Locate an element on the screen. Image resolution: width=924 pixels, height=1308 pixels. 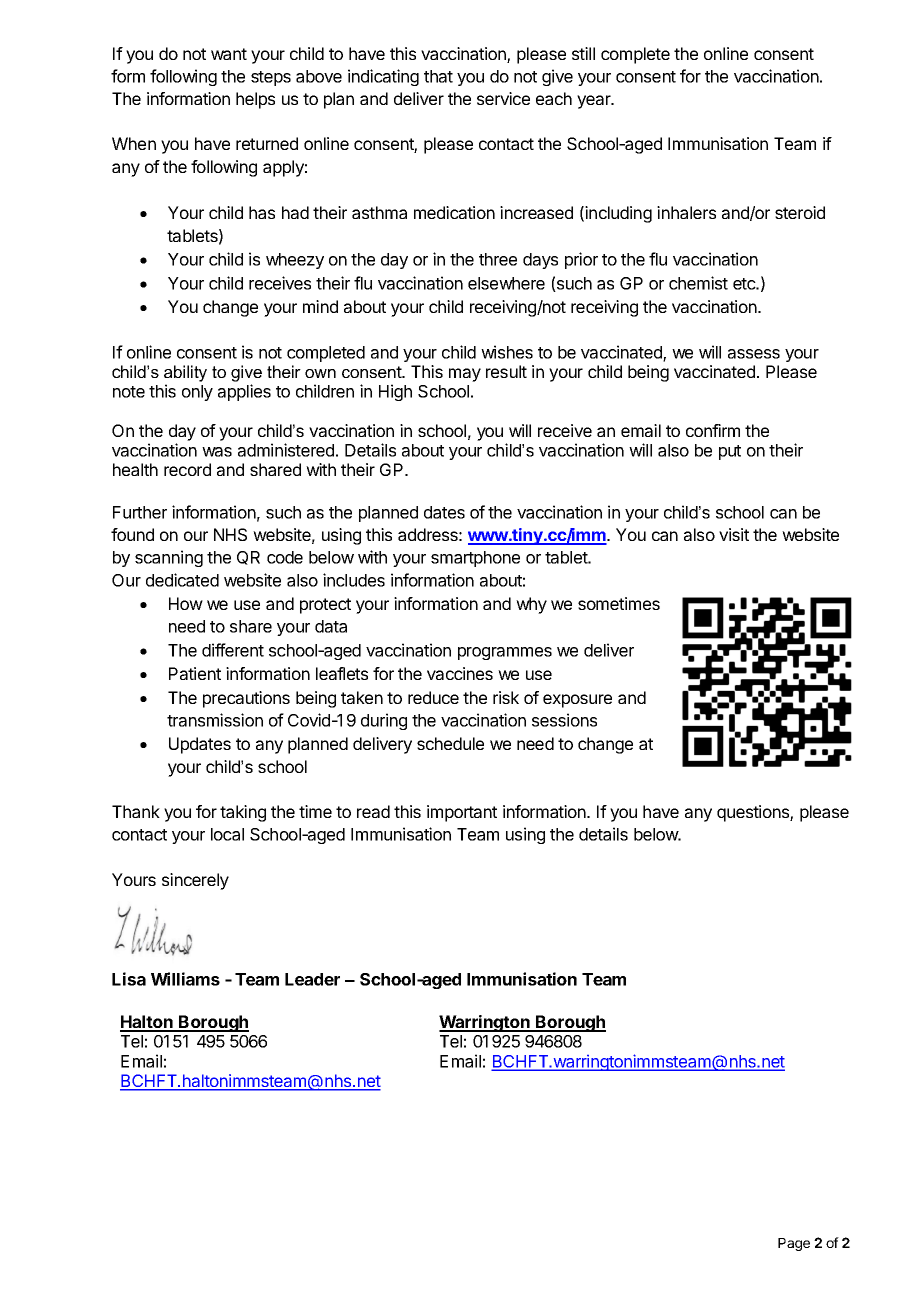
ability is located at coordinates (185, 373).
